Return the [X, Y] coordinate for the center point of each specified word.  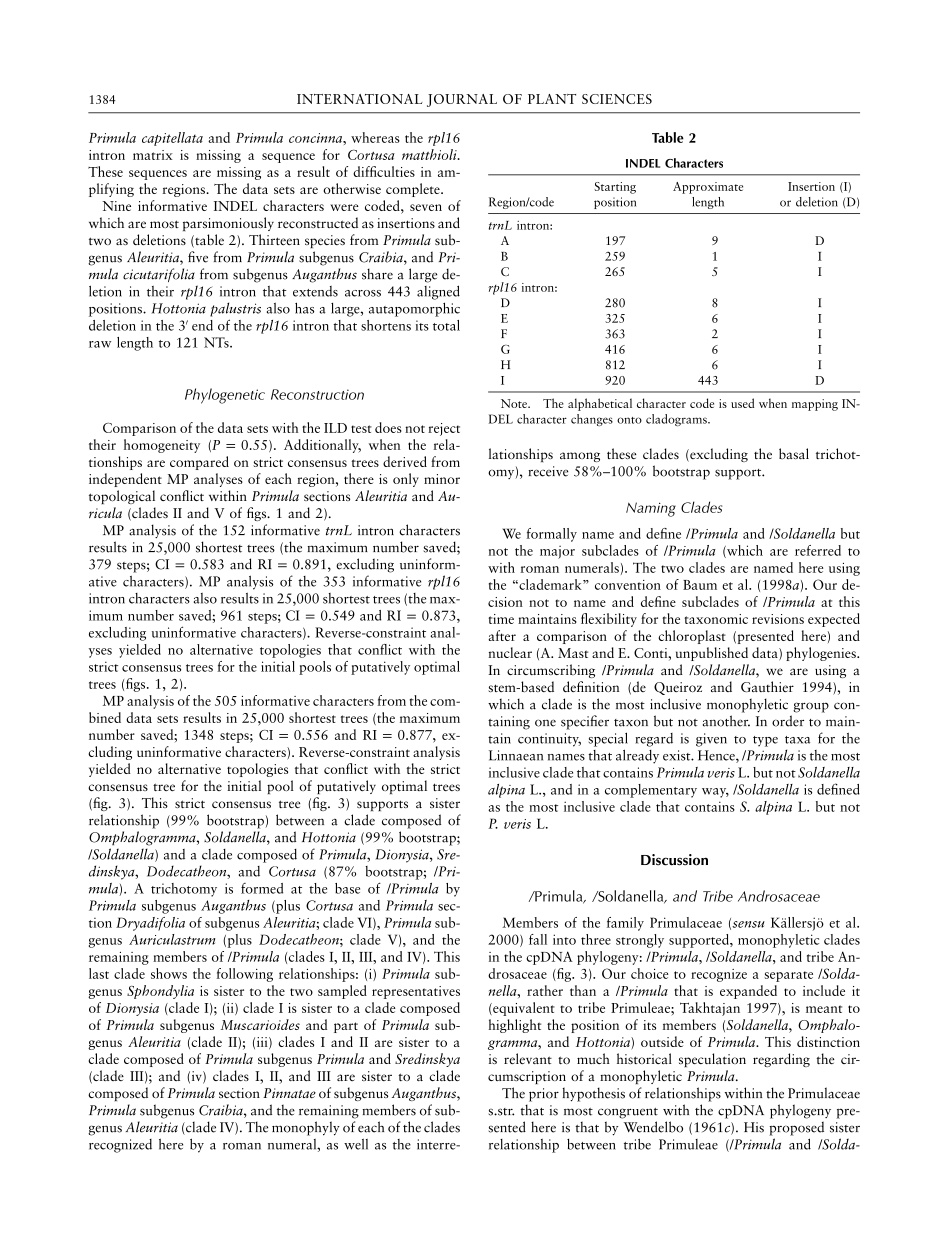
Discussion [674, 860]
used [742, 403]
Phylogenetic [225, 396]
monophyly [306, 1128]
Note [515, 403]
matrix [153, 155]
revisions [778, 619]
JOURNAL [462, 100]
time [501, 619]
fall [538, 939]
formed [262, 888]
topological [122, 497]
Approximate [708, 188]
